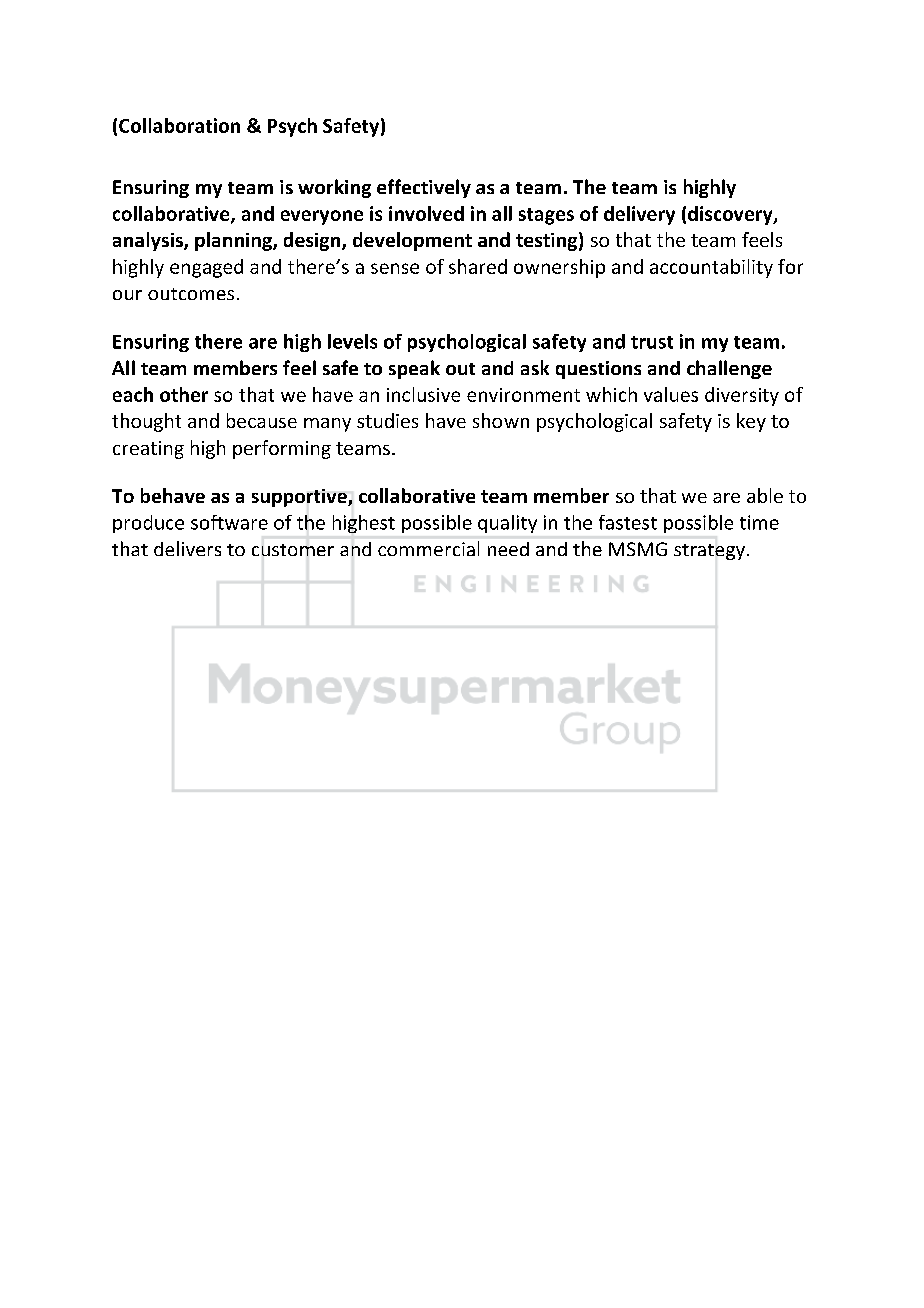  I want to click on commercial, so click(428, 548).
